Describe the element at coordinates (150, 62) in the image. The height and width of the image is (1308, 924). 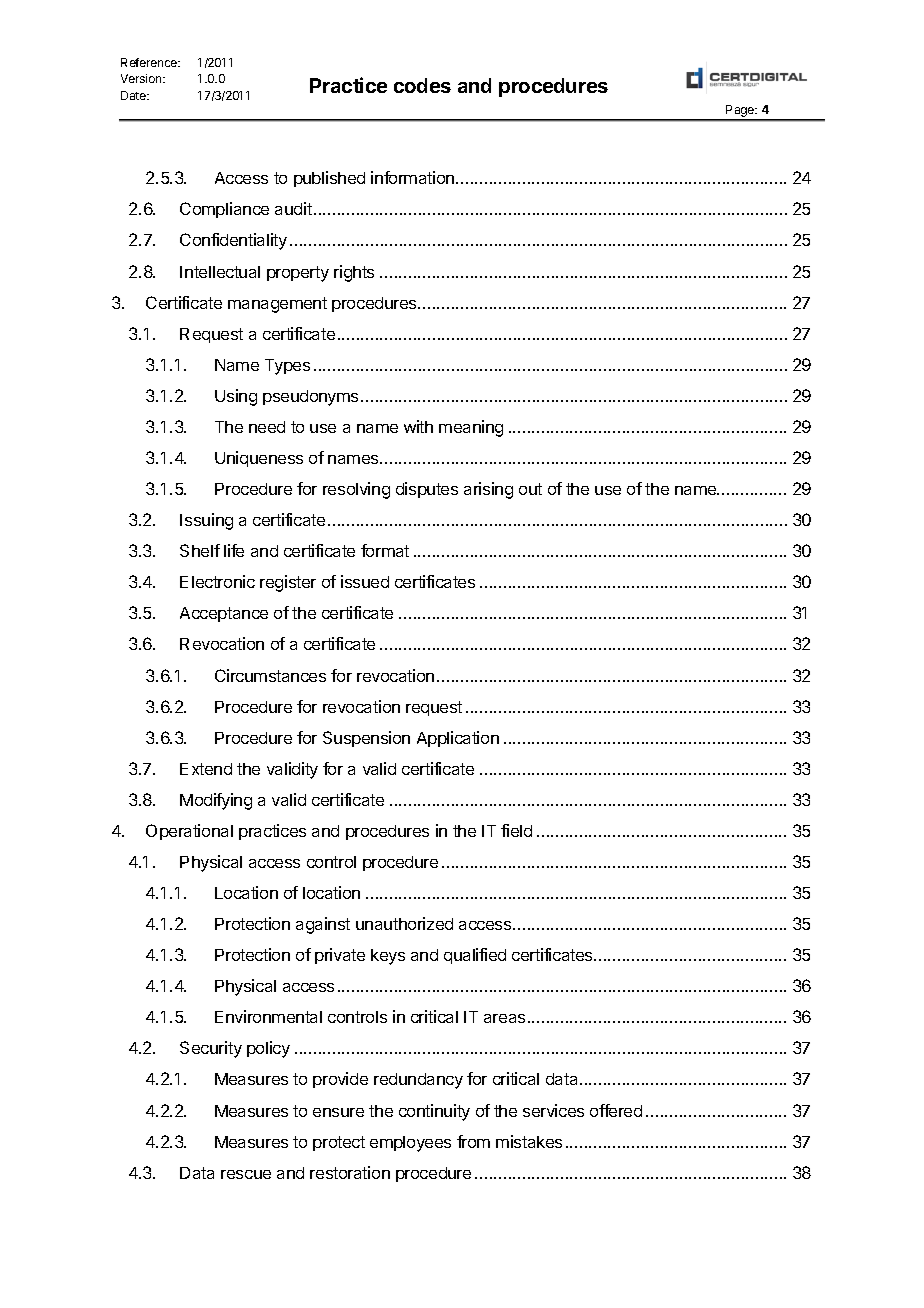
I see `Reference` at that location.
